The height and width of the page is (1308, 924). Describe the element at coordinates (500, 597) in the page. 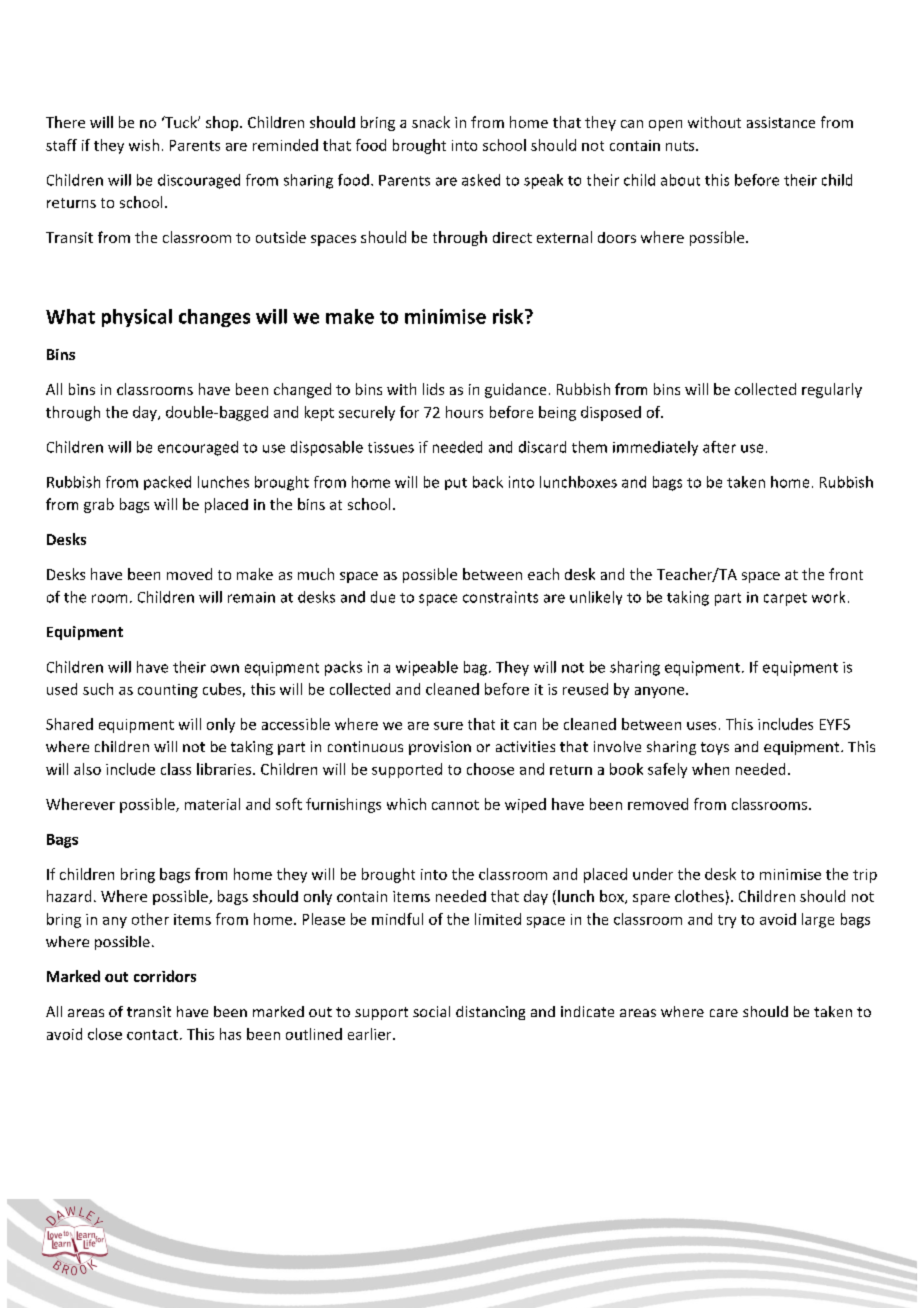

I see `constraints` at that location.
